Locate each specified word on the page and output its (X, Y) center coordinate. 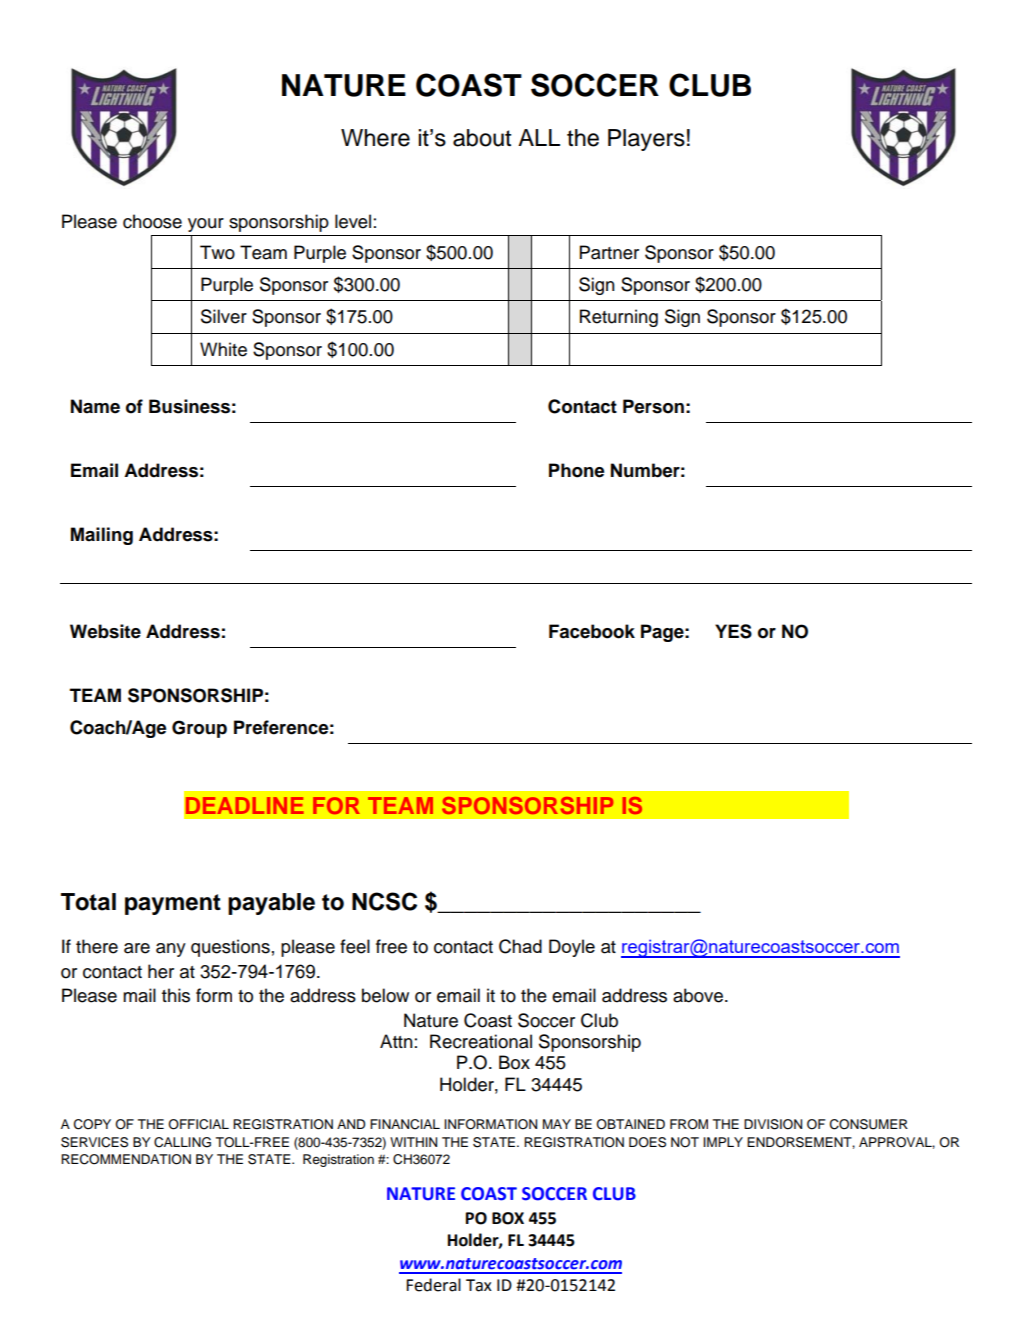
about (482, 138)
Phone (576, 470)
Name (95, 406)
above (698, 995)
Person (653, 406)
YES (733, 631)
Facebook (592, 631)
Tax (479, 1285)
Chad (520, 946)
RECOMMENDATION (126, 1159)
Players (646, 140)
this (176, 995)
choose (152, 221)
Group (199, 729)
